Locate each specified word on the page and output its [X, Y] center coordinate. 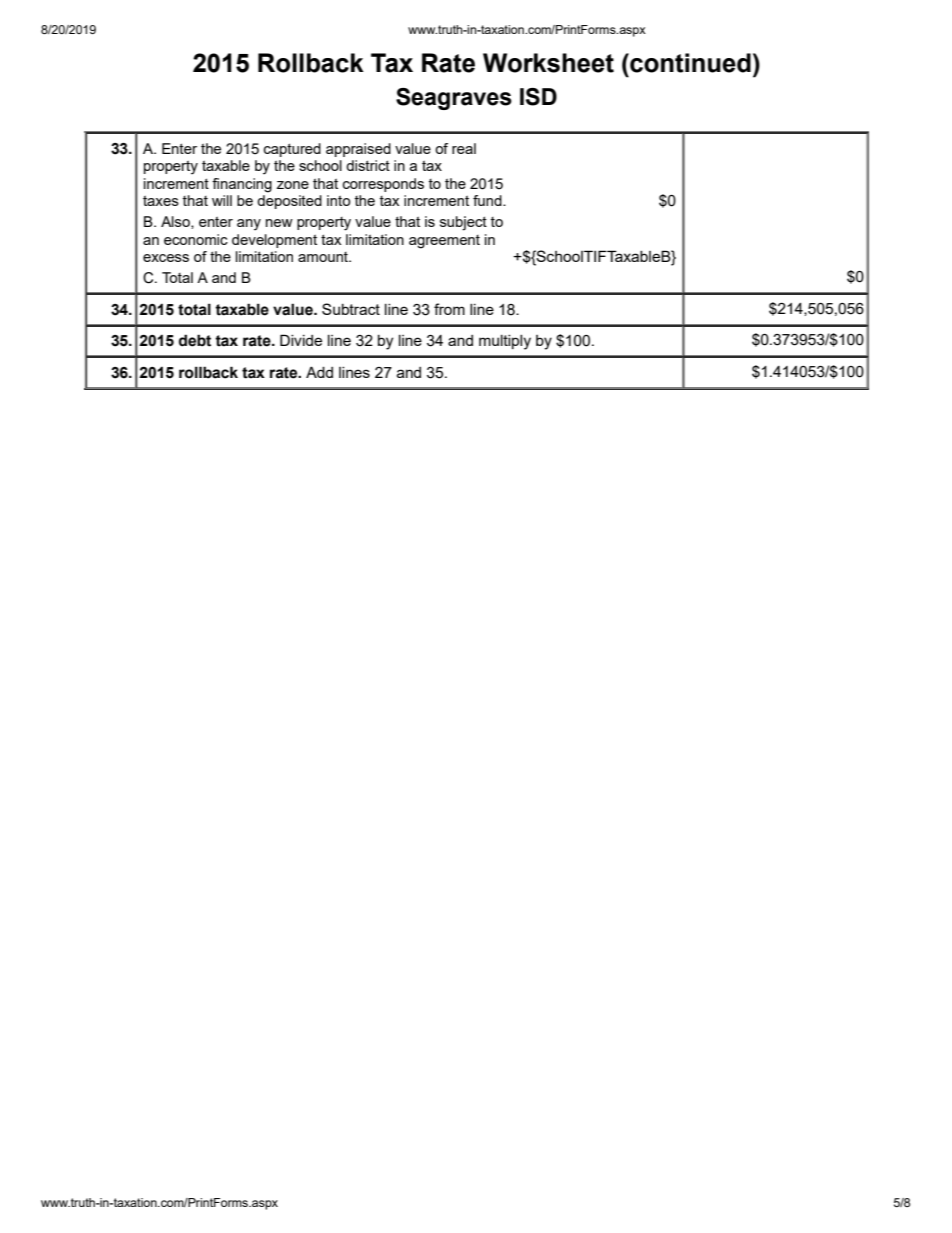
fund [488, 200]
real [464, 148]
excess [166, 258]
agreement [444, 242]
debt [195, 340]
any [249, 225]
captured [292, 150]
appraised [358, 150]
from [449, 309]
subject [463, 223]
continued [689, 63]
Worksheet [548, 63]
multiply [505, 342]
